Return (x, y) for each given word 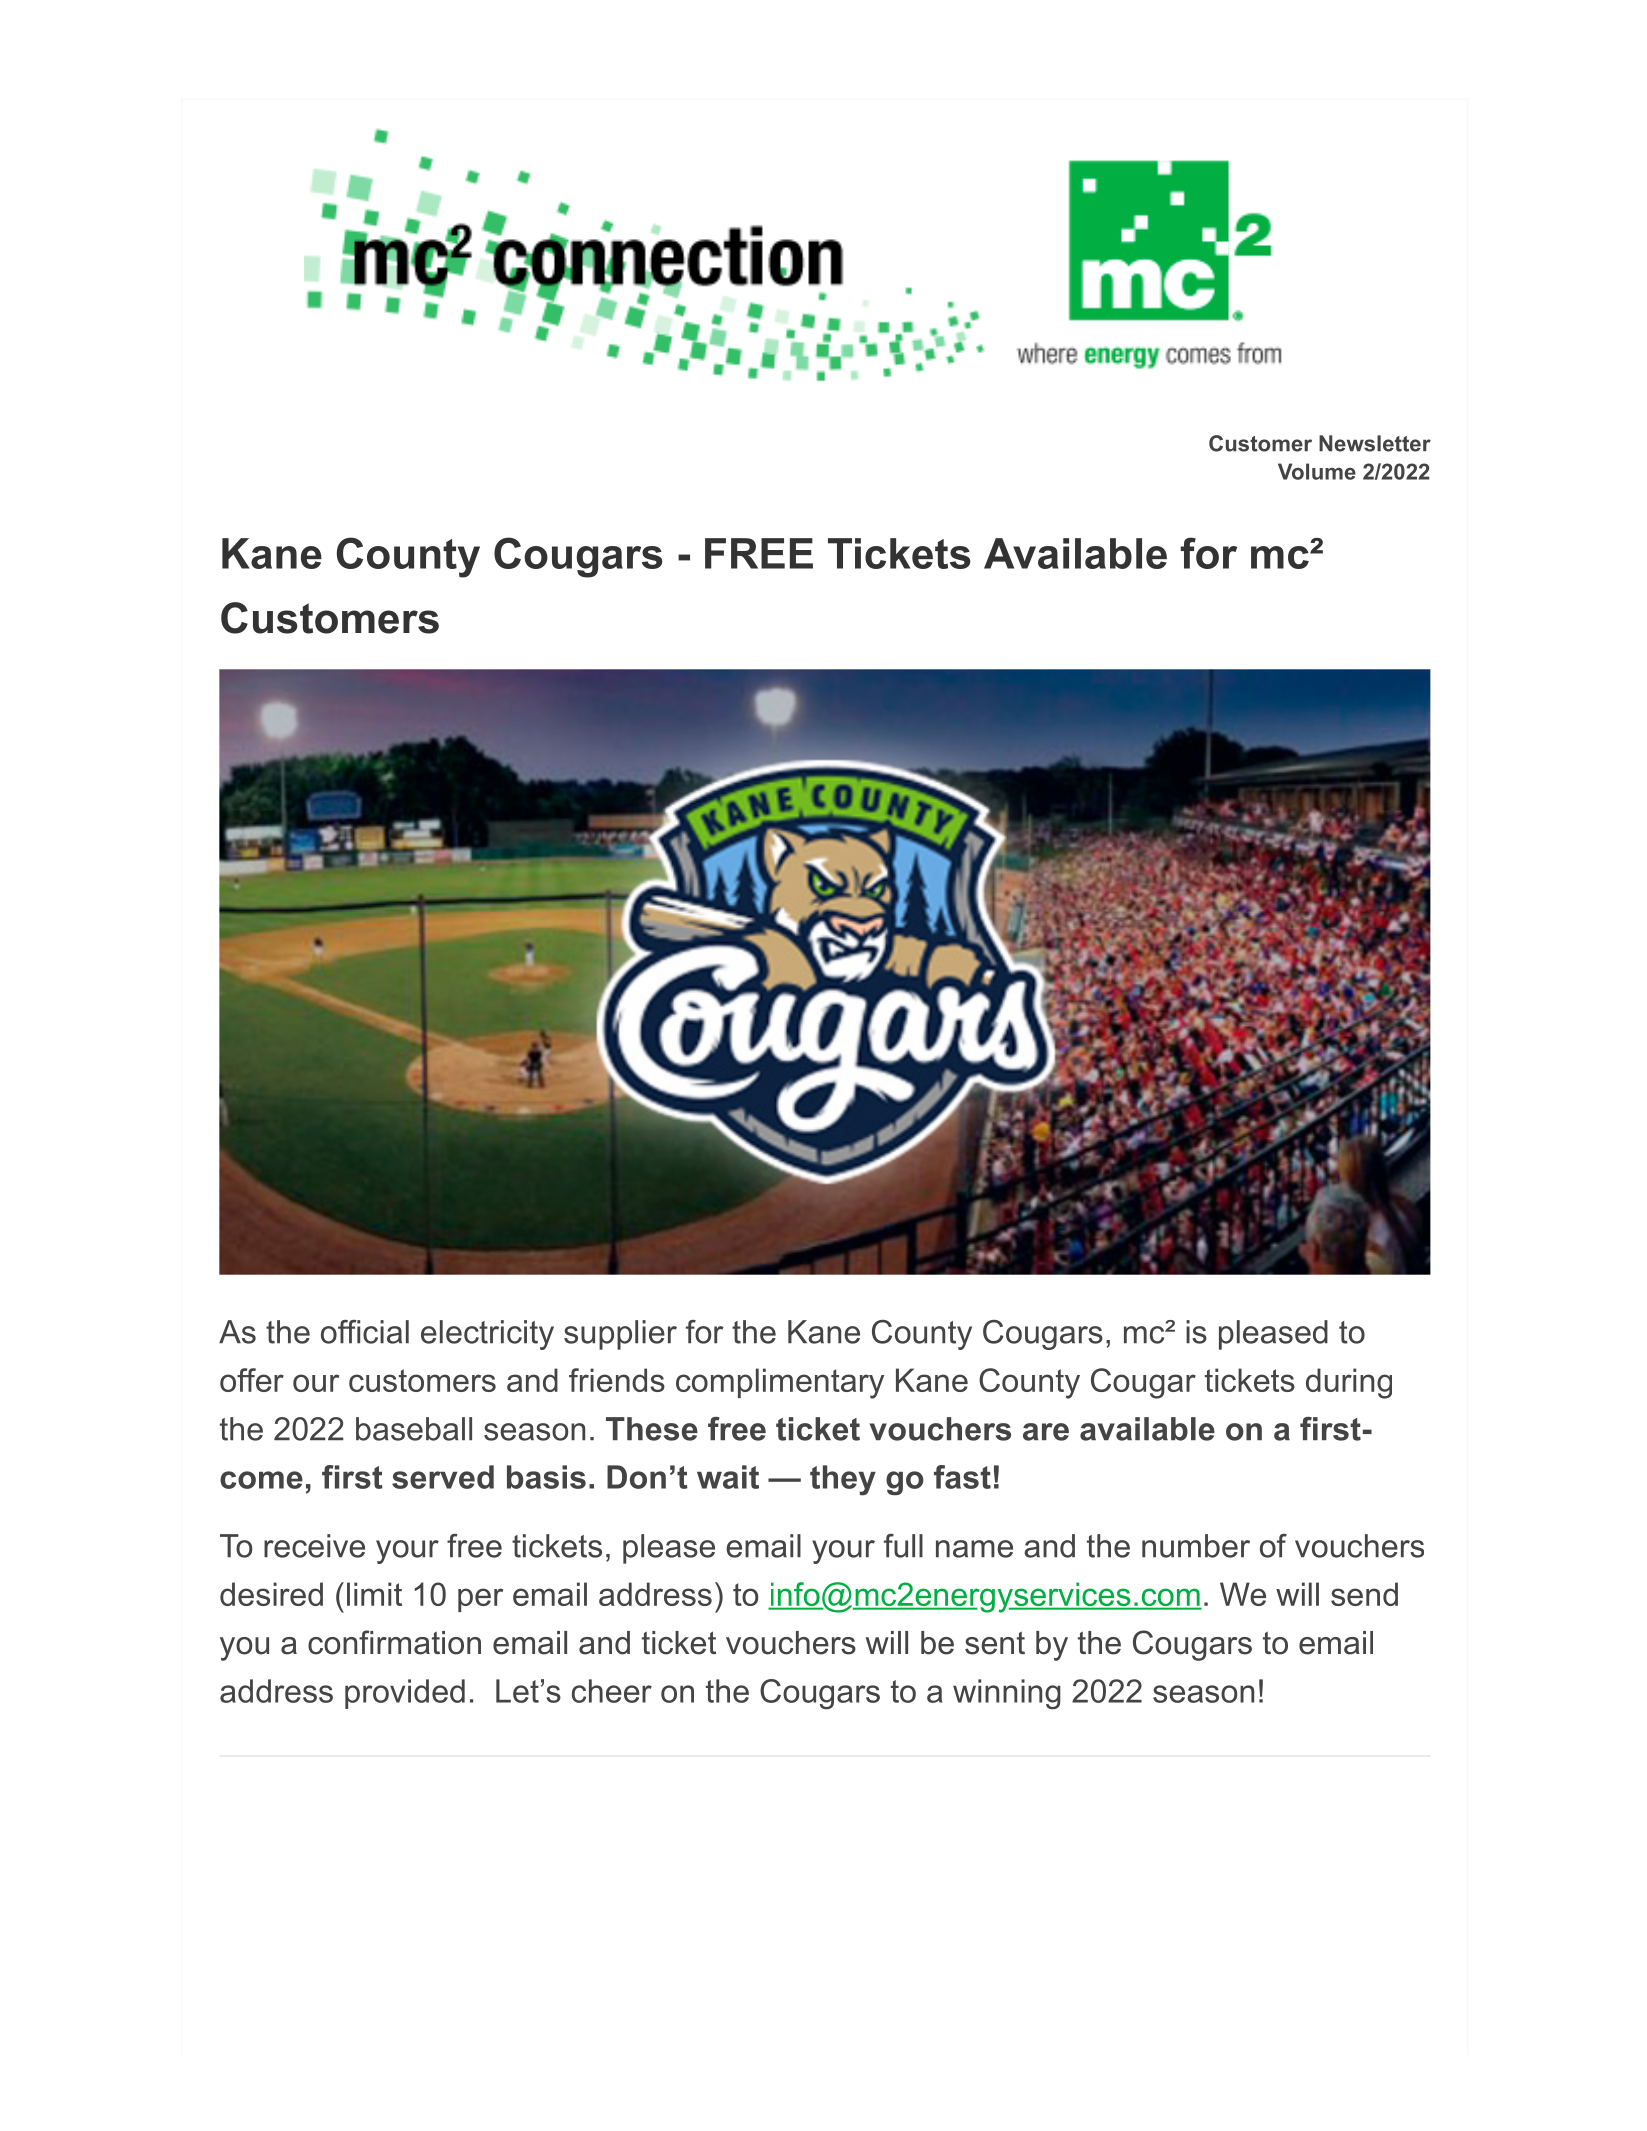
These (652, 1429)
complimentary (780, 1383)
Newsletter (1375, 443)
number (1196, 1546)
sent (995, 1643)
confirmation (394, 1642)
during (1349, 1383)
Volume (1317, 471)
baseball (414, 1429)
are (1046, 1432)
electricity (487, 1335)
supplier (620, 1335)
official (365, 1332)
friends (617, 1380)
